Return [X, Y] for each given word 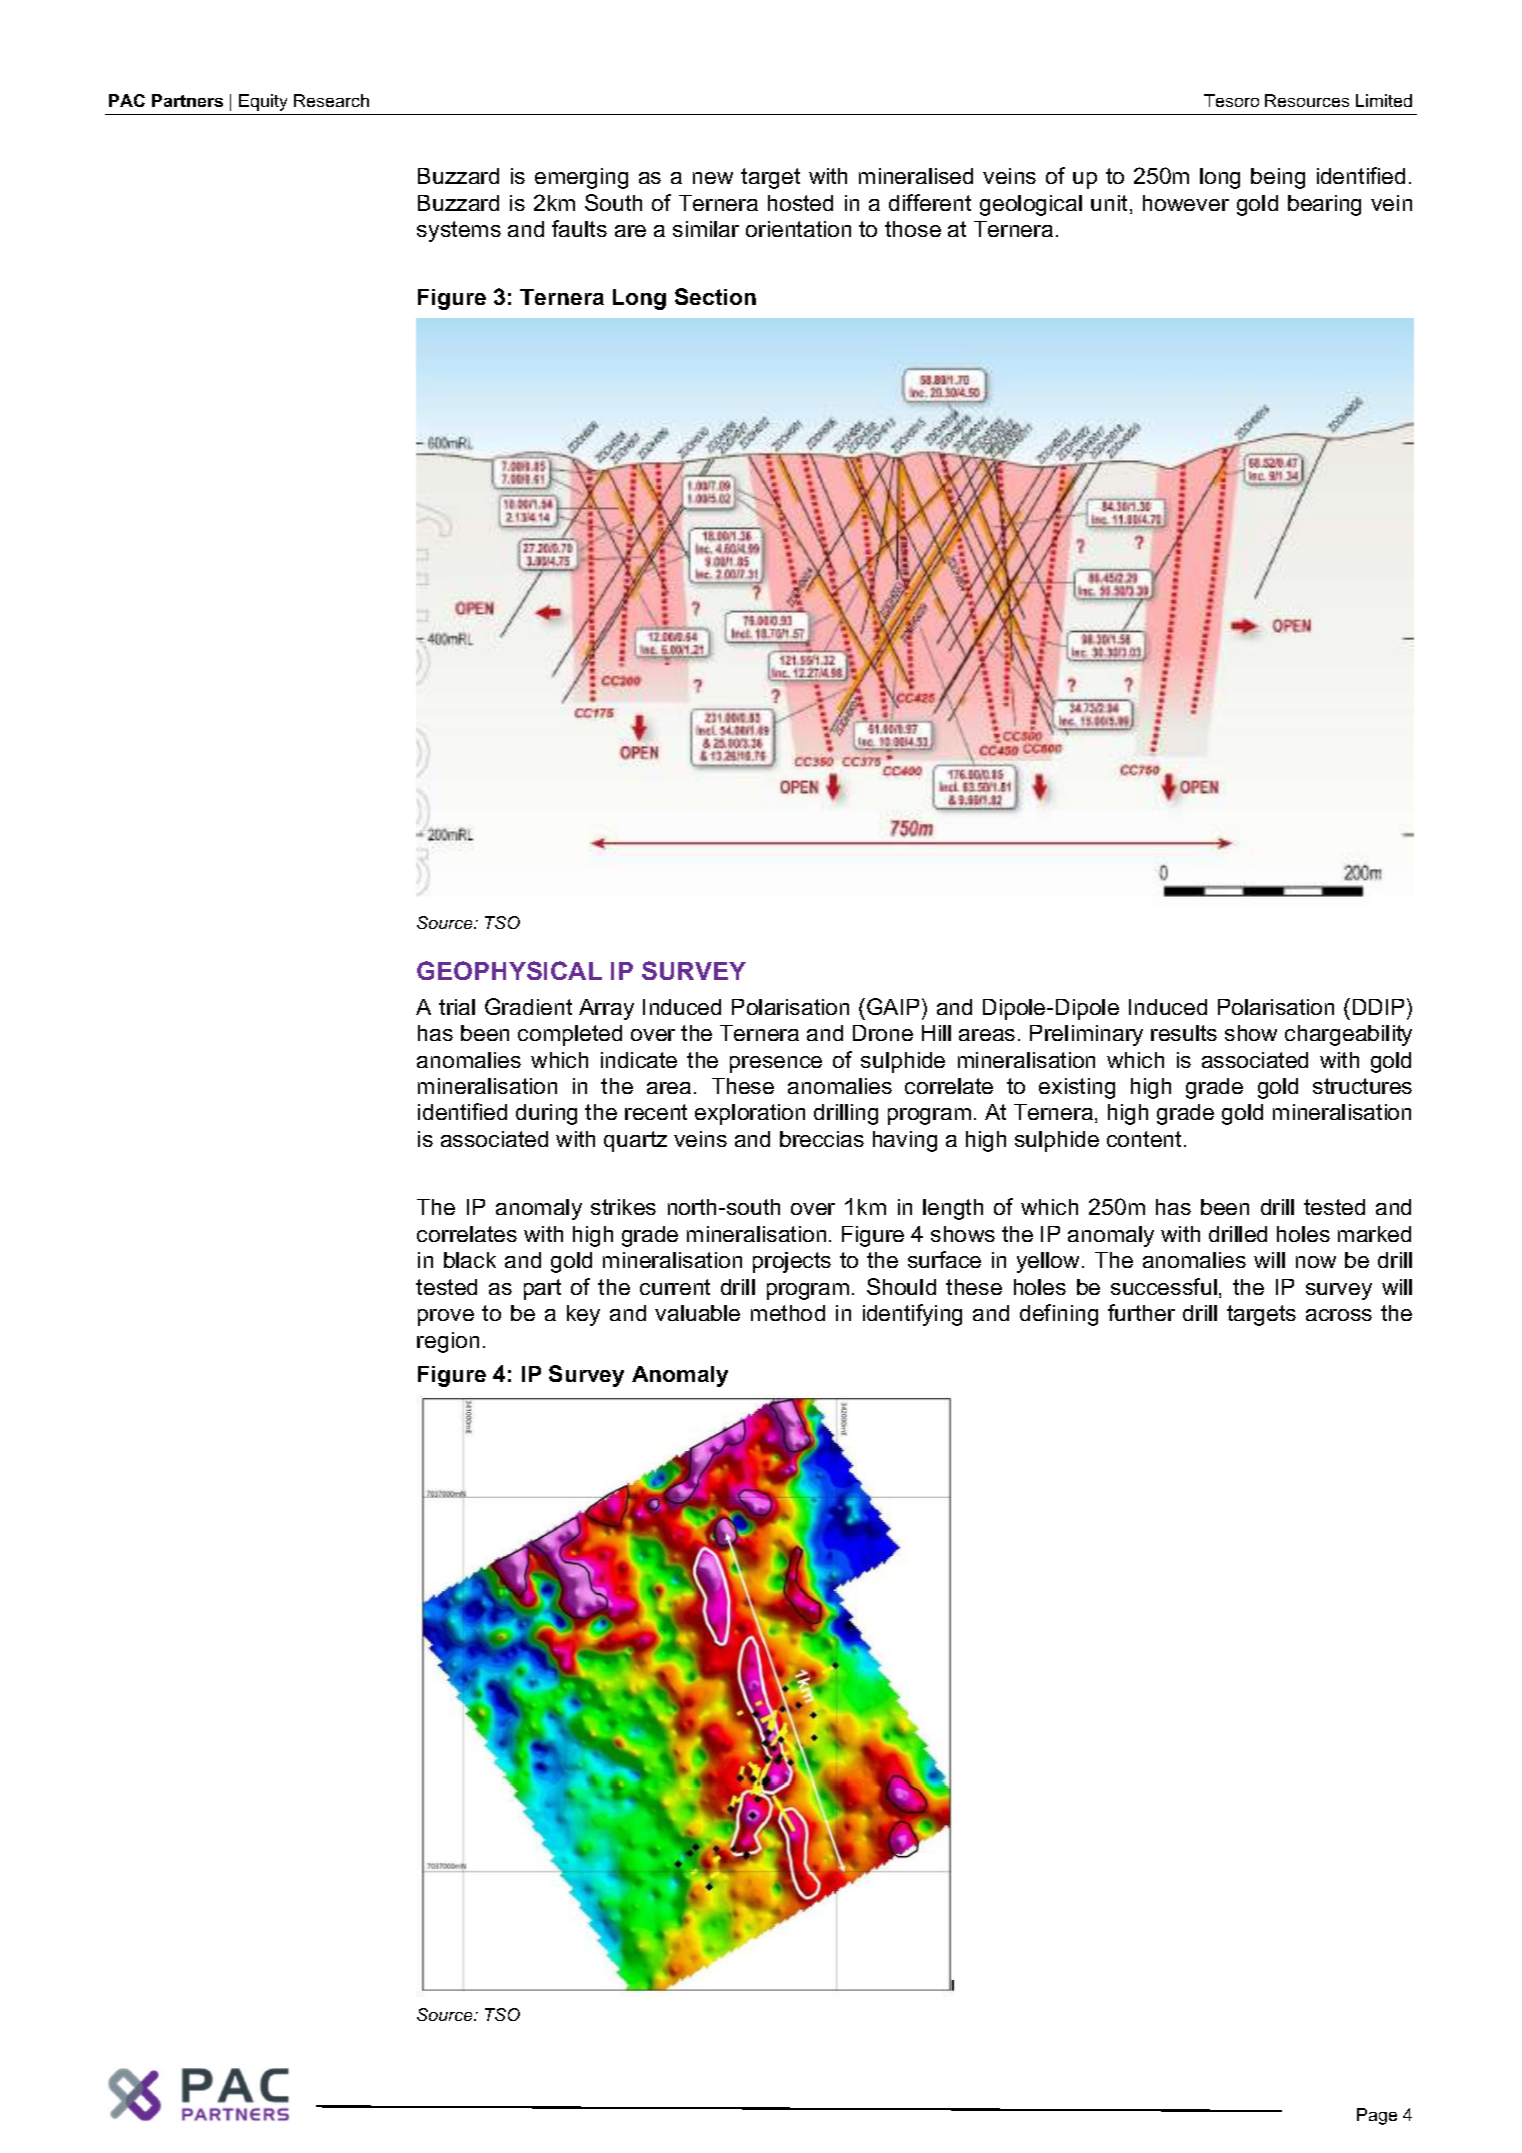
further [1141, 1312]
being [1278, 178]
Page [1377, 2116]
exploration [750, 1114]
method [788, 1313]
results [1184, 1033]
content [1144, 1139]
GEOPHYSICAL [509, 970]
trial [457, 1007]
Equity [263, 102]
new [713, 178]
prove [446, 1317]
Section [715, 296]
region [448, 1342]
